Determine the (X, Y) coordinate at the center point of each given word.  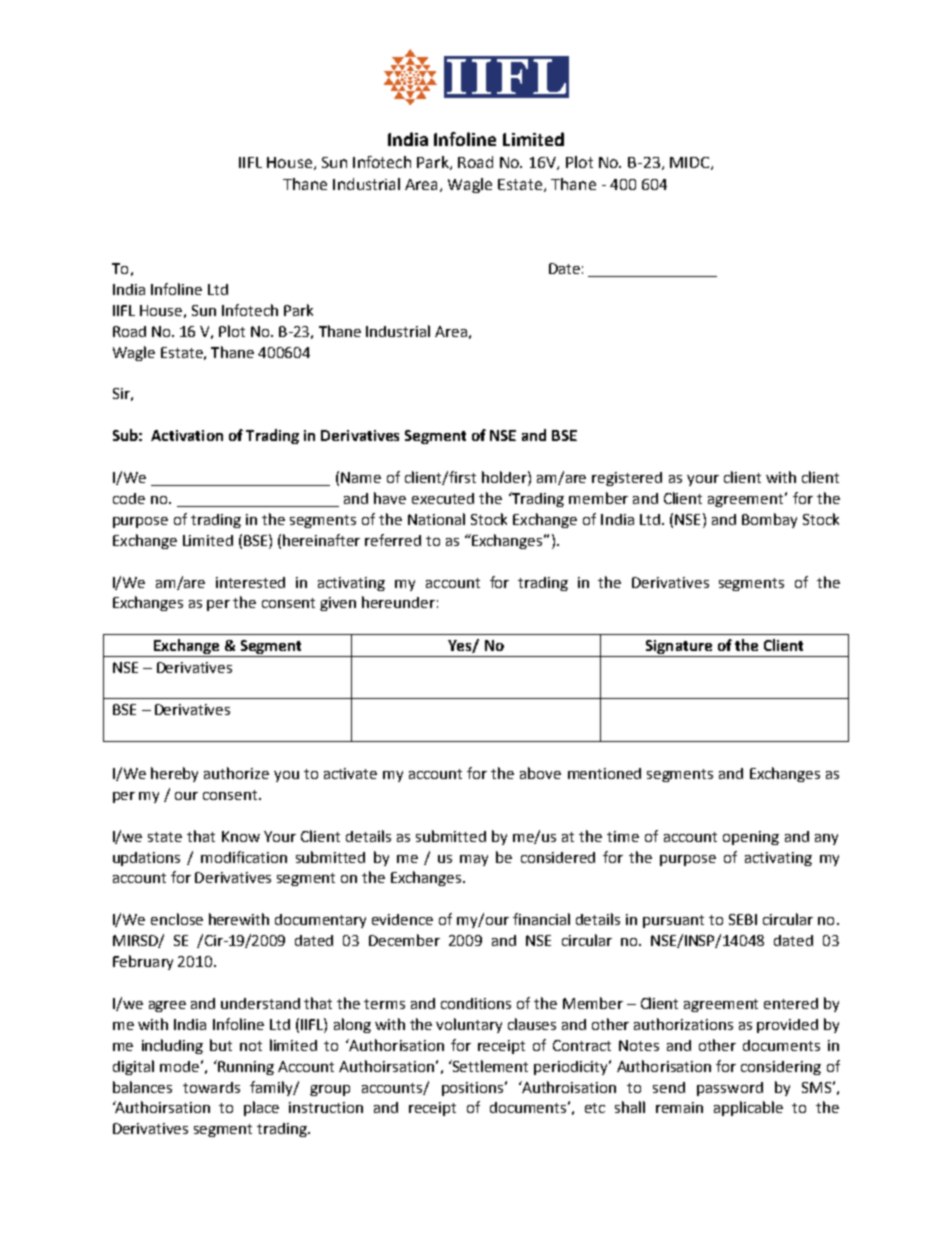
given (338, 604)
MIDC (691, 163)
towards (211, 1087)
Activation (187, 435)
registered (627, 479)
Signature (679, 647)
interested (250, 582)
